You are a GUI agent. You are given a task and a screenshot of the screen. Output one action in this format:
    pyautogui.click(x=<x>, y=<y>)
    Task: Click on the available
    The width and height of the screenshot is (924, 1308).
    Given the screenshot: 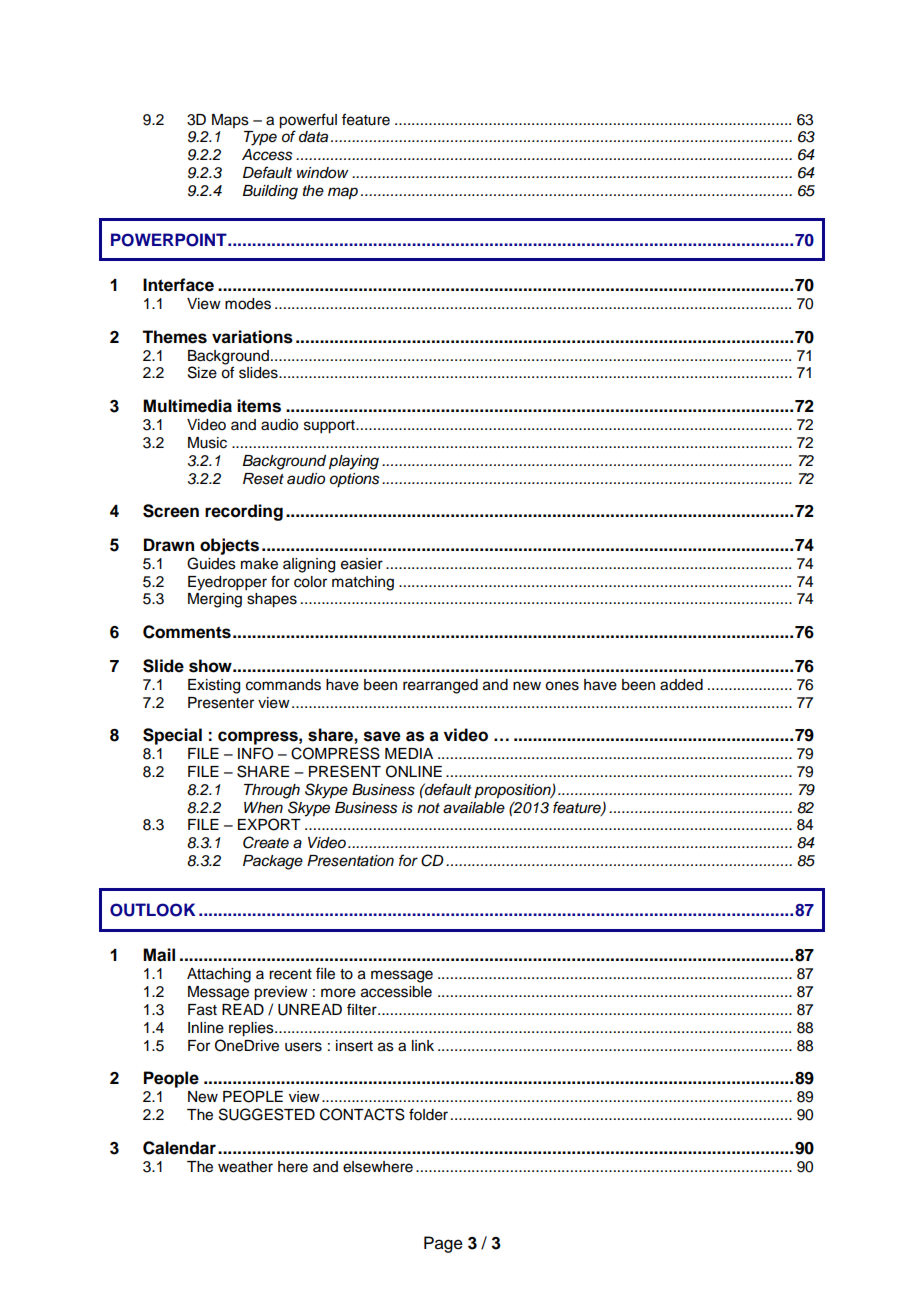 What is the action you would take?
    pyautogui.click(x=474, y=808)
